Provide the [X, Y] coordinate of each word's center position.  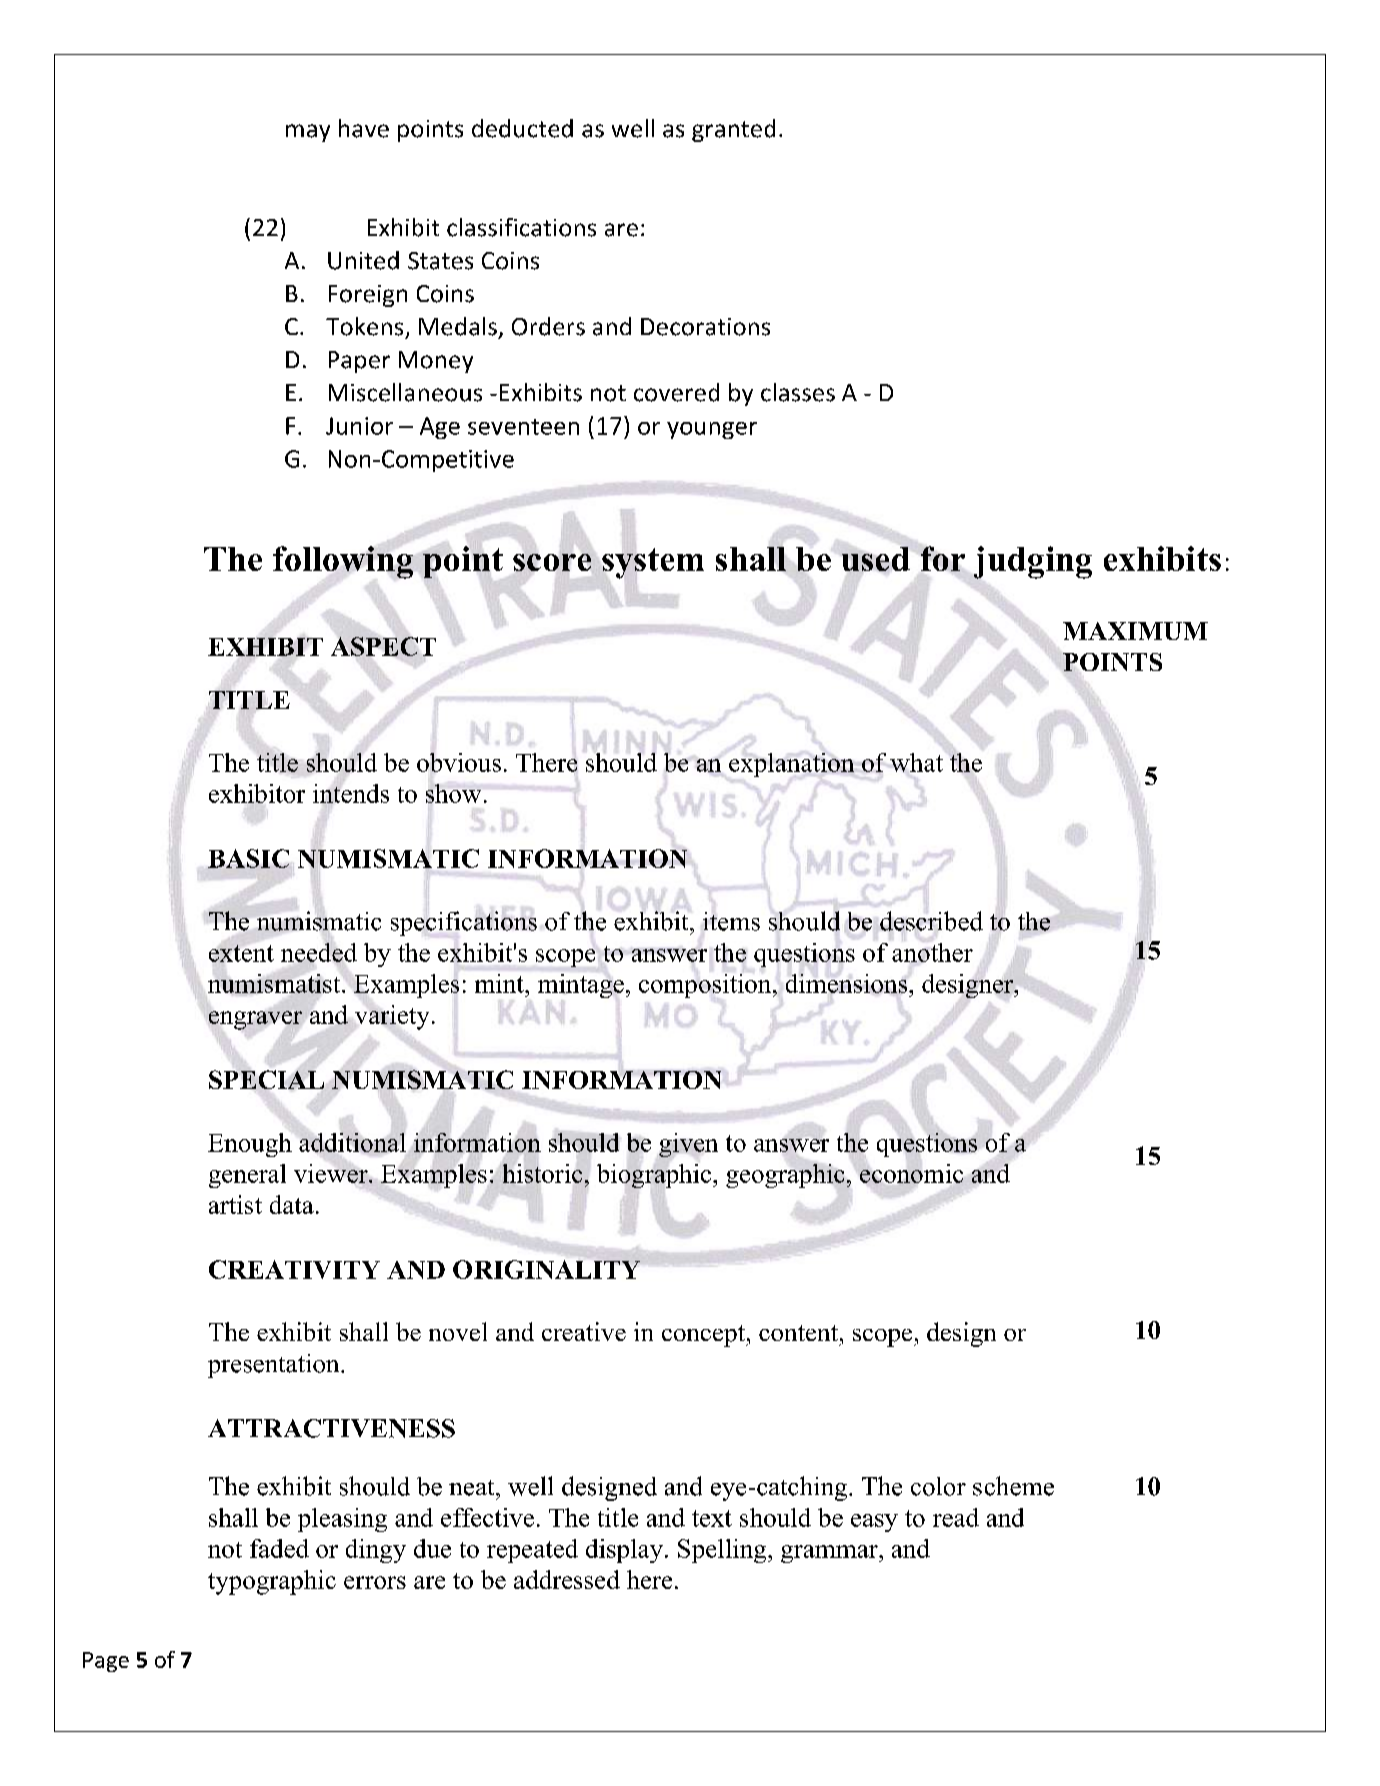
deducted [522, 128]
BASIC [248, 858]
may [308, 133]
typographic [272, 1582]
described [931, 921]
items [731, 921]
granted [733, 130]
